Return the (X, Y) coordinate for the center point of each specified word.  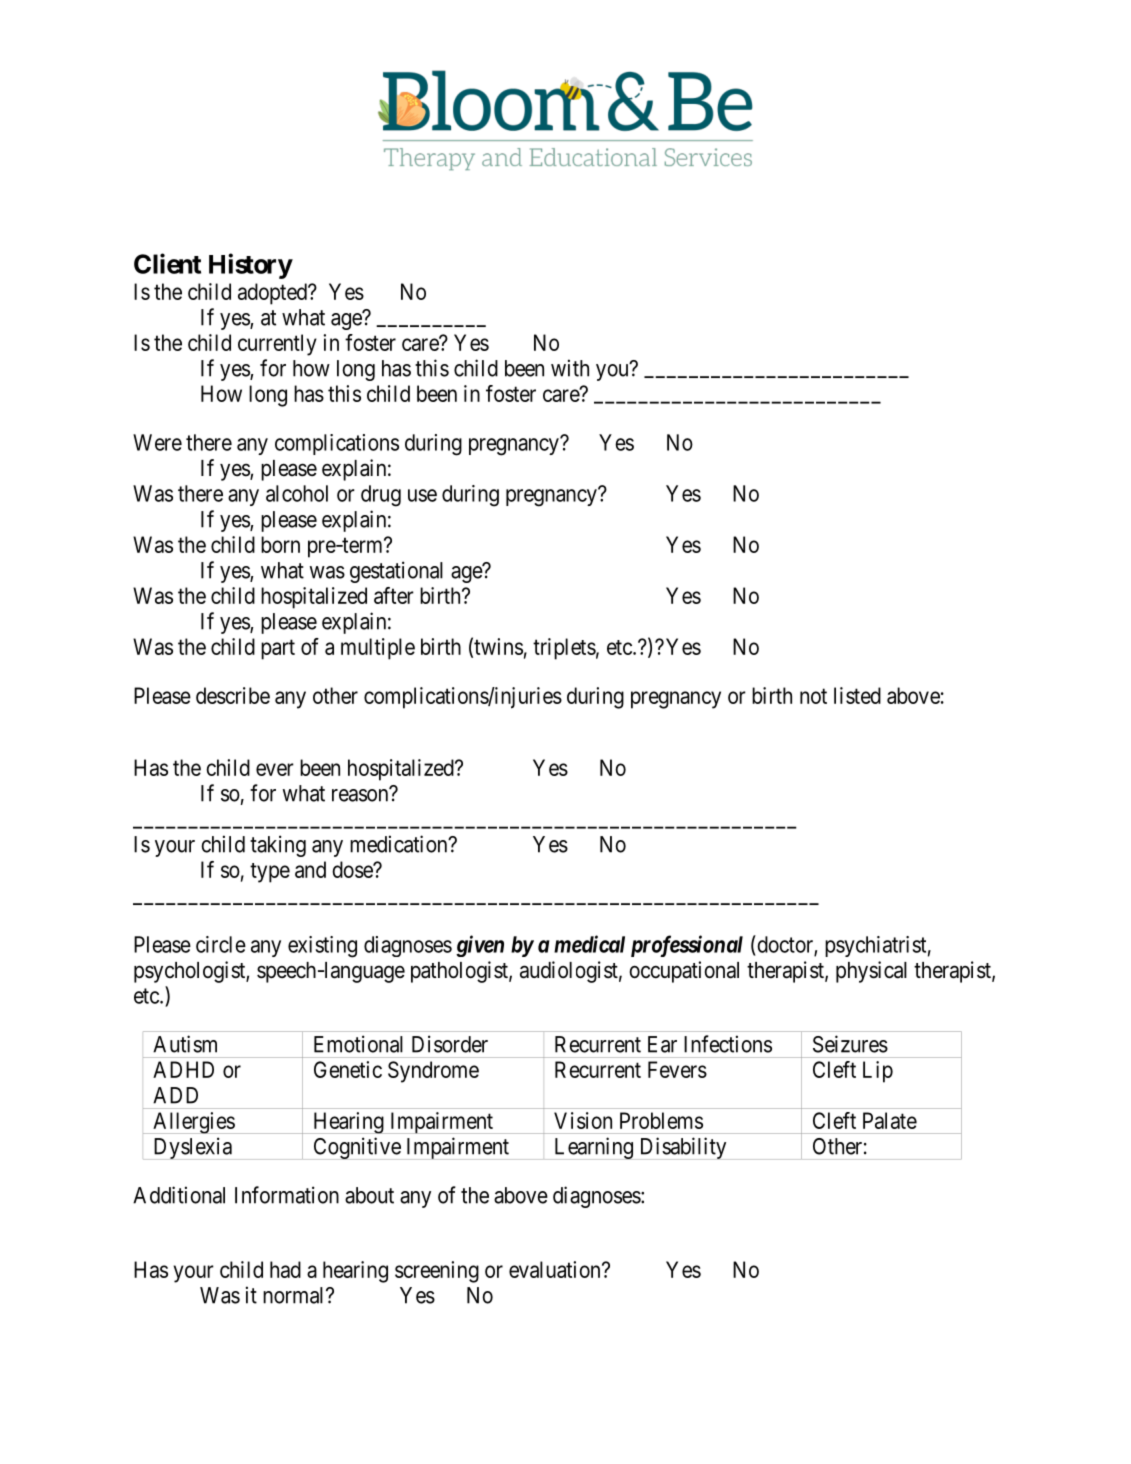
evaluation (556, 1269)
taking (278, 846)
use (422, 495)
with (570, 368)
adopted (273, 294)
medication (400, 844)
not (813, 696)
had (285, 1269)
